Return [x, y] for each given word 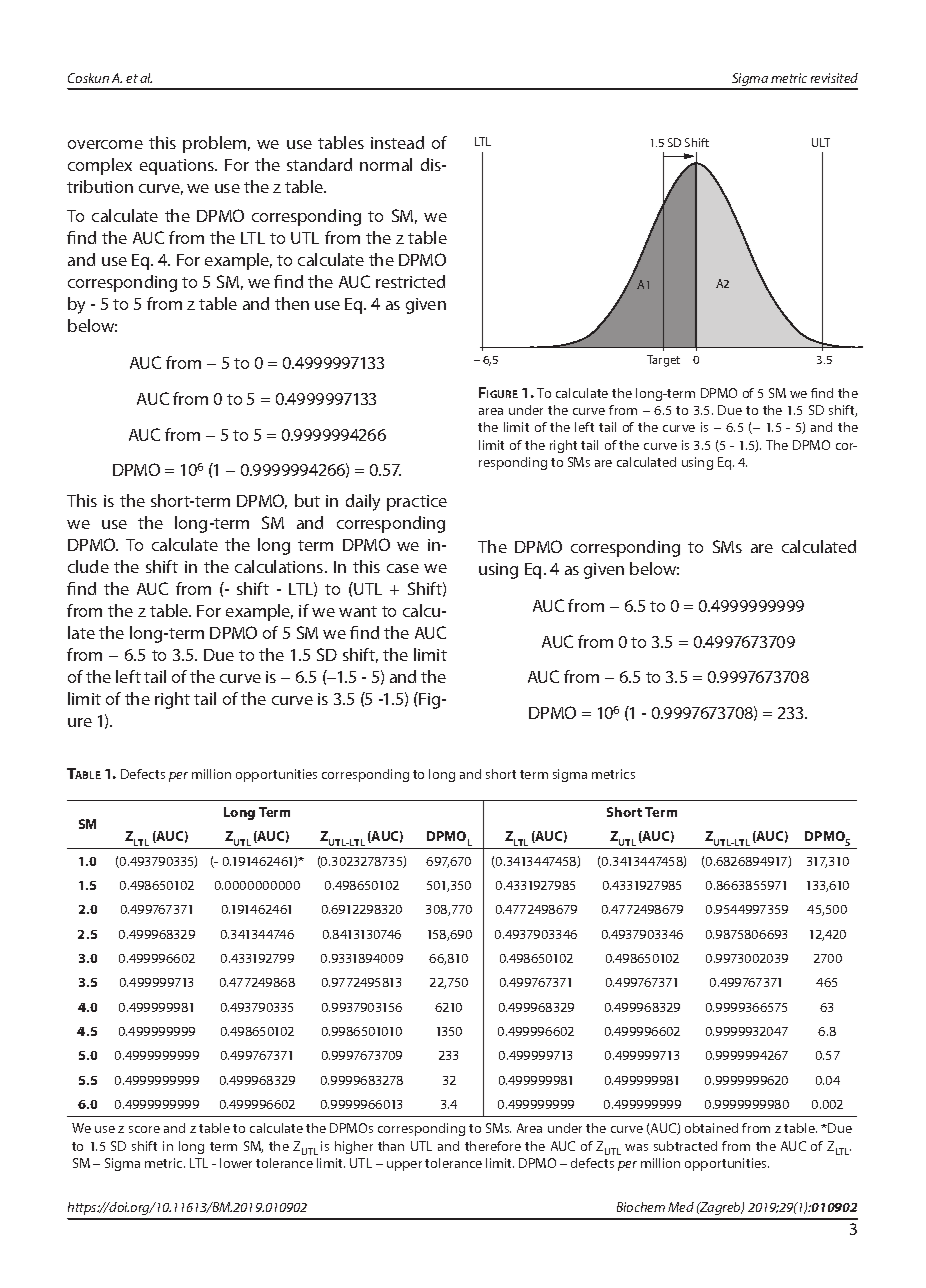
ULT [821, 142]
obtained [711, 1128]
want [358, 611]
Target [663, 361]
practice [417, 503]
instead [397, 142]
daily [363, 502]
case [403, 568]
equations [178, 167]
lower [236, 1163]
